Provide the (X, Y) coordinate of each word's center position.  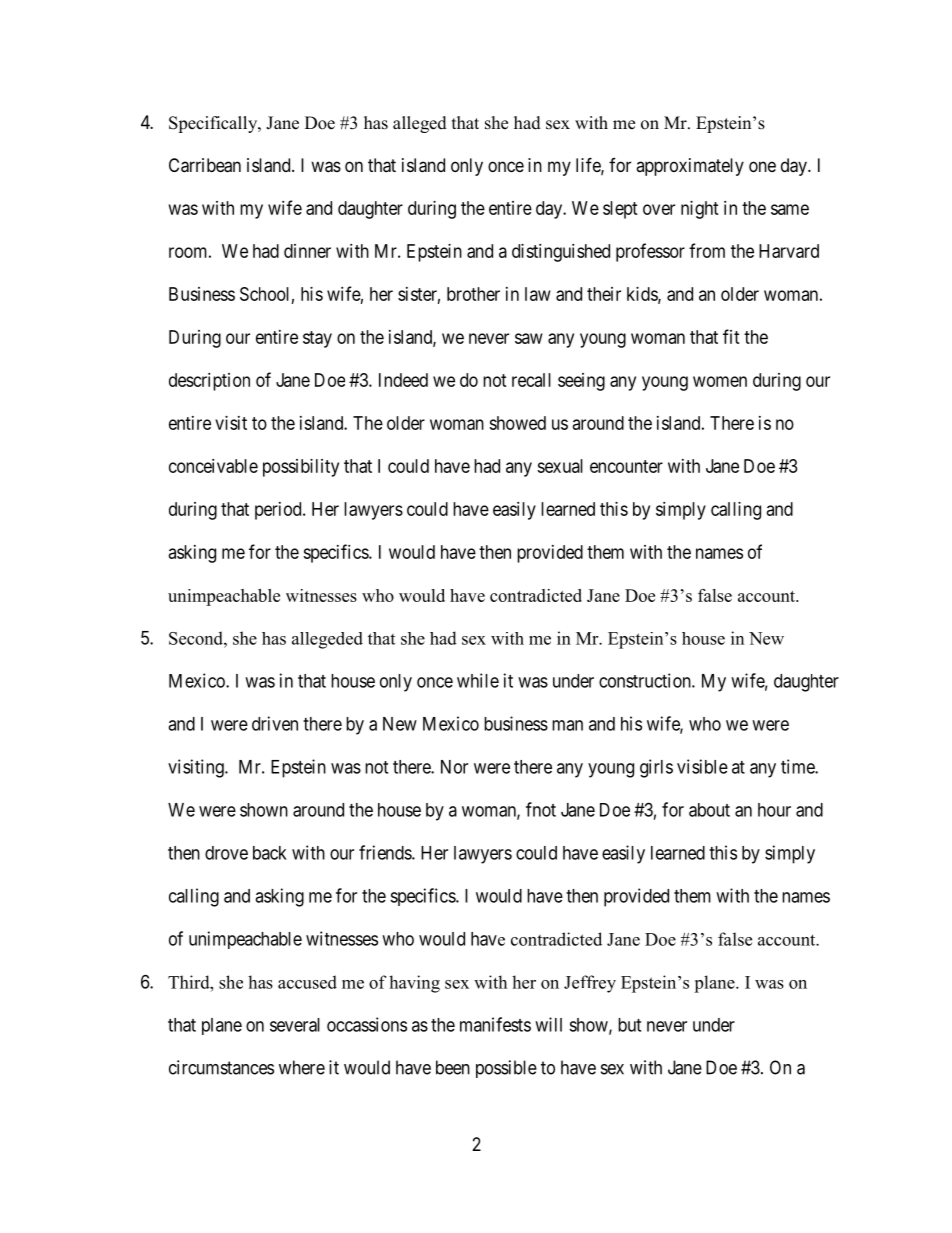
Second (197, 638)
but (629, 1025)
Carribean (205, 165)
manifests (495, 1024)
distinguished (561, 253)
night (700, 210)
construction (646, 680)
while (478, 680)
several (295, 1025)
